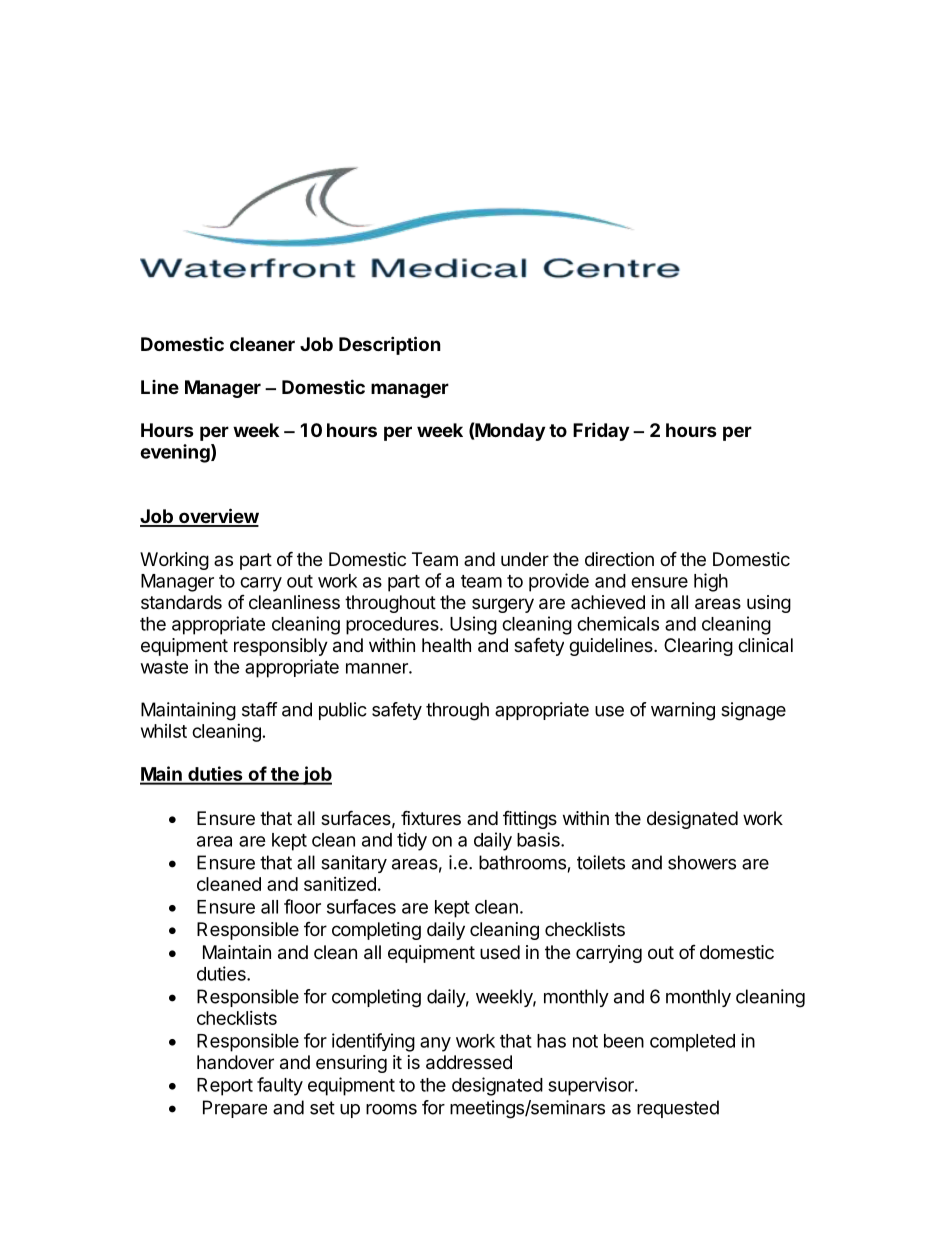 The width and height of the screenshot is (952, 1233). What do you see at coordinates (683, 711) in the screenshot?
I see `warning` at bounding box center [683, 711].
